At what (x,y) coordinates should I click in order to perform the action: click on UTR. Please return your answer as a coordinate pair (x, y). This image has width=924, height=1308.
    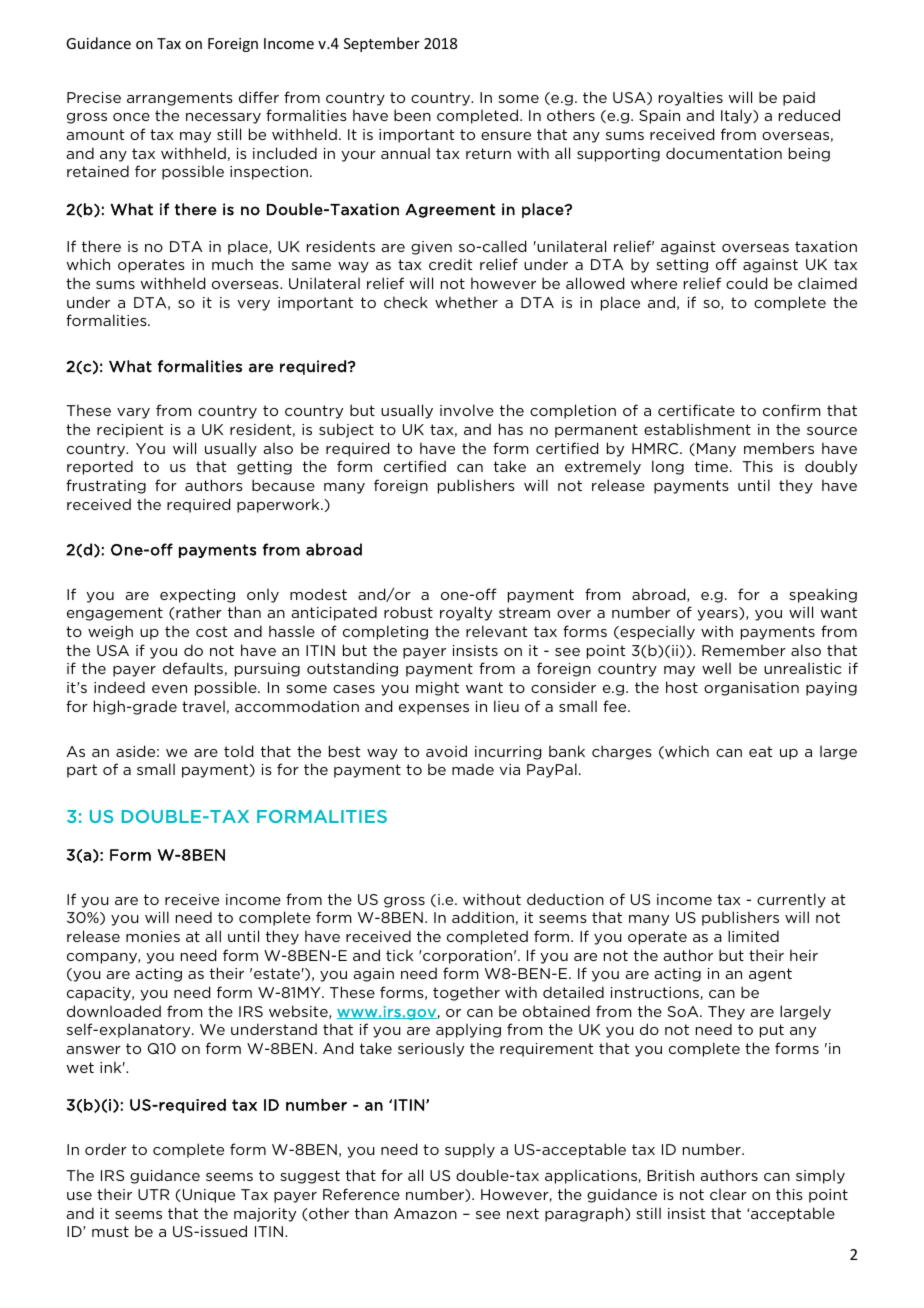
    Looking at the image, I should click on (153, 1194).
